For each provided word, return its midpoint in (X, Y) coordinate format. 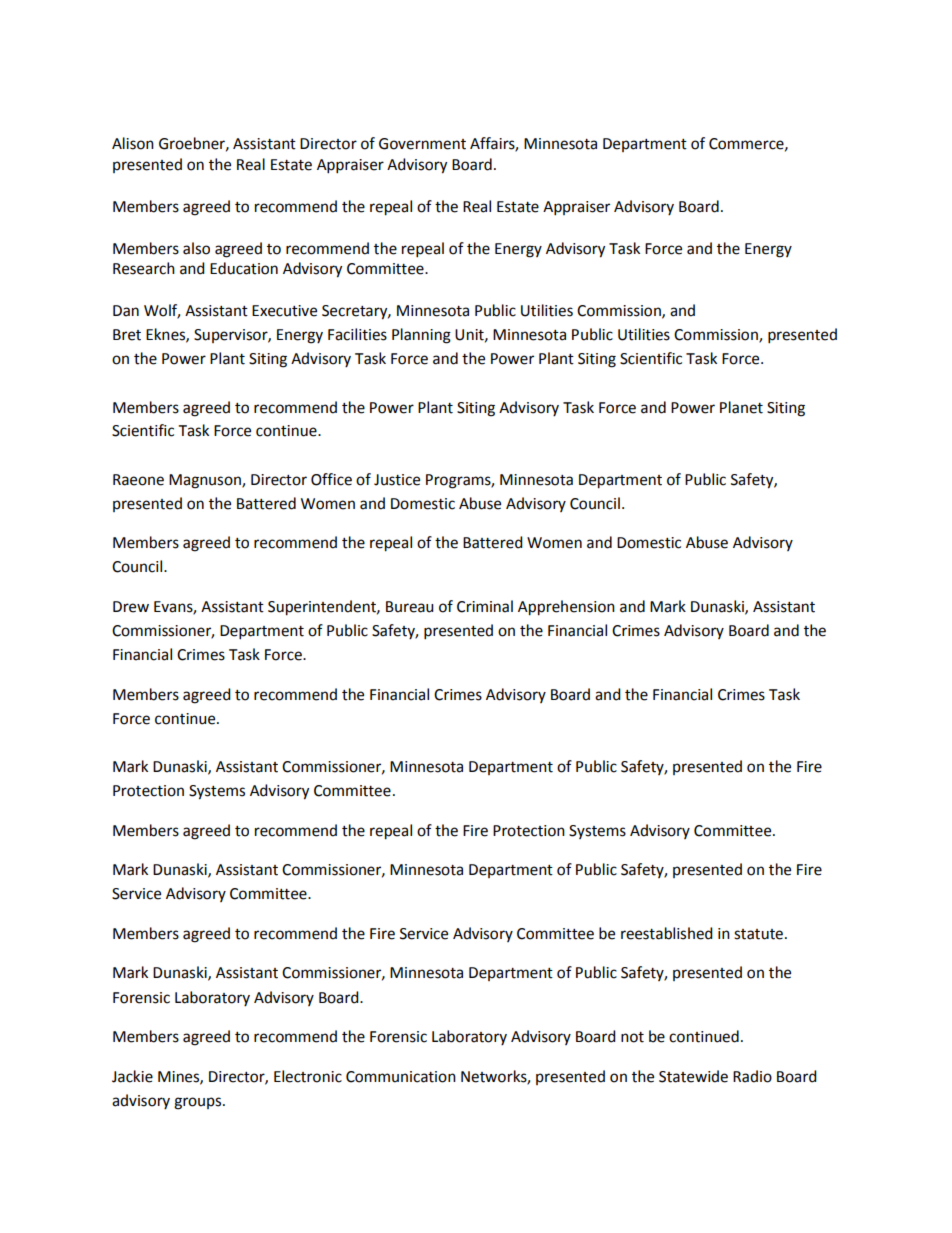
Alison (133, 143)
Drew (131, 607)
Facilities (357, 334)
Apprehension (566, 608)
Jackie (132, 1076)
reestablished (667, 933)
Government (422, 144)
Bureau (410, 607)
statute (760, 934)
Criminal (485, 606)
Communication (401, 1077)
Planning (421, 336)
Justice (397, 480)
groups (199, 1103)
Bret (127, 335)
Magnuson (206, 481)
